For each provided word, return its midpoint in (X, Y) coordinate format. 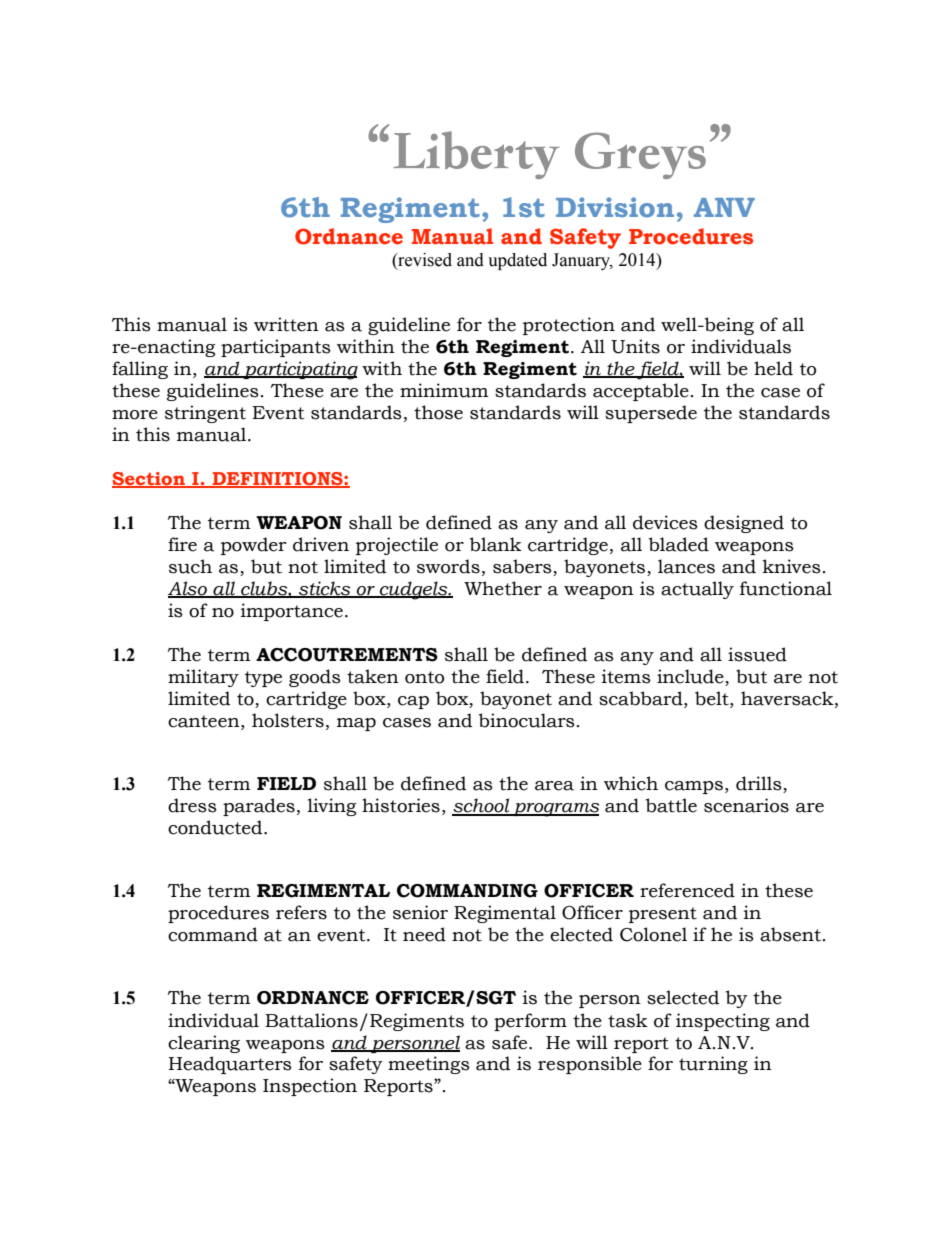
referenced (687, 890)
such (190, 566)
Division (615, 207)
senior (420, 912)
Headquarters (230, 1065)
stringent (205, 414)
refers (301, 912)
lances (686, 566)
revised (424, 260)
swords (448, 566)
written (286, 324)
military (203, 678)
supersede (651, 414)
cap (413, 702)
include (691, 677)
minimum (444, 390)
